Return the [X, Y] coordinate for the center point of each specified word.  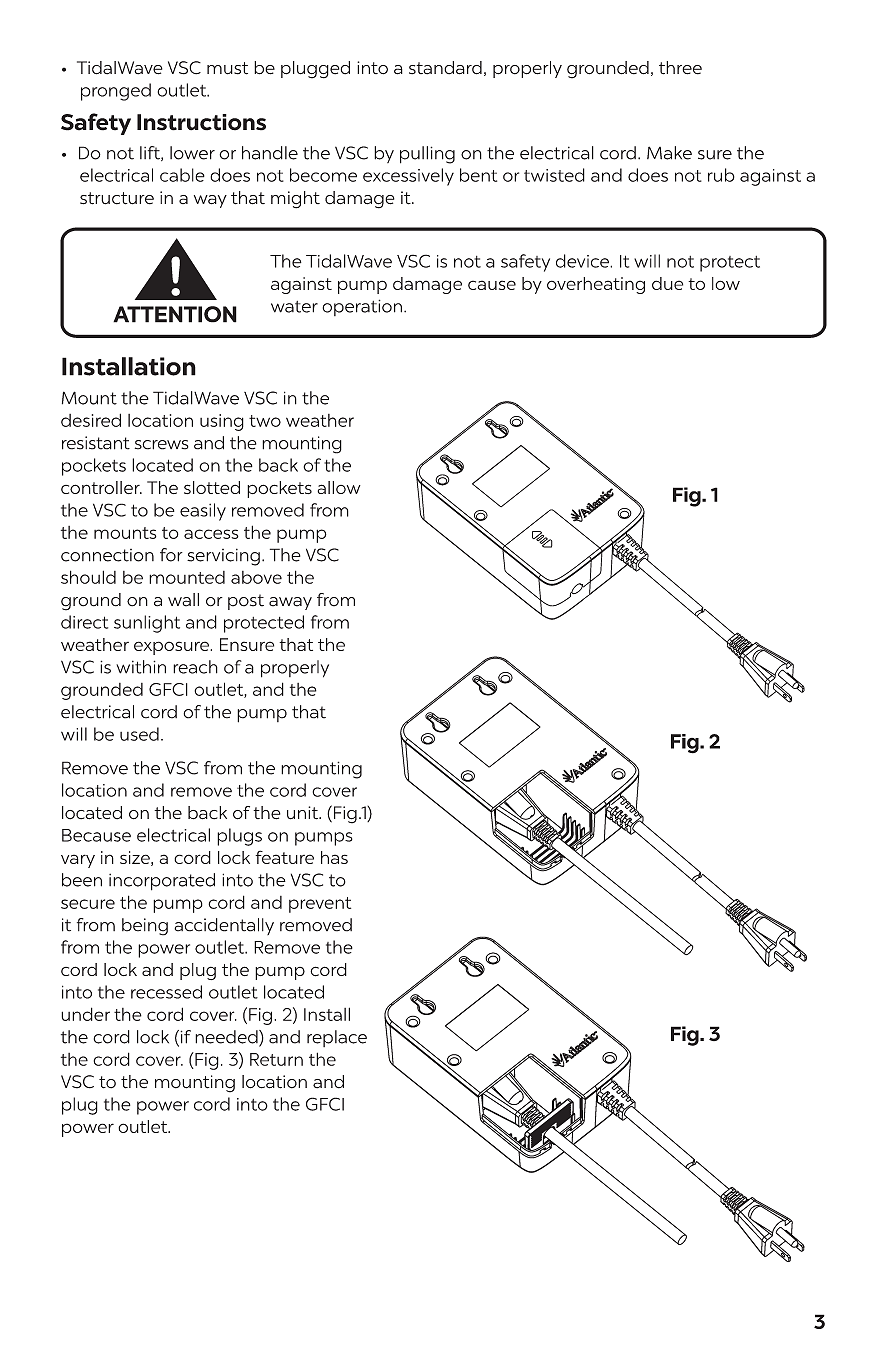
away [290, 603]
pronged [116, 92]
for [171, 555]
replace [337, 1038]
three [680, 68]
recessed [166, 992]
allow [339, 487]
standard [445, 68]
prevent [320, 905]
